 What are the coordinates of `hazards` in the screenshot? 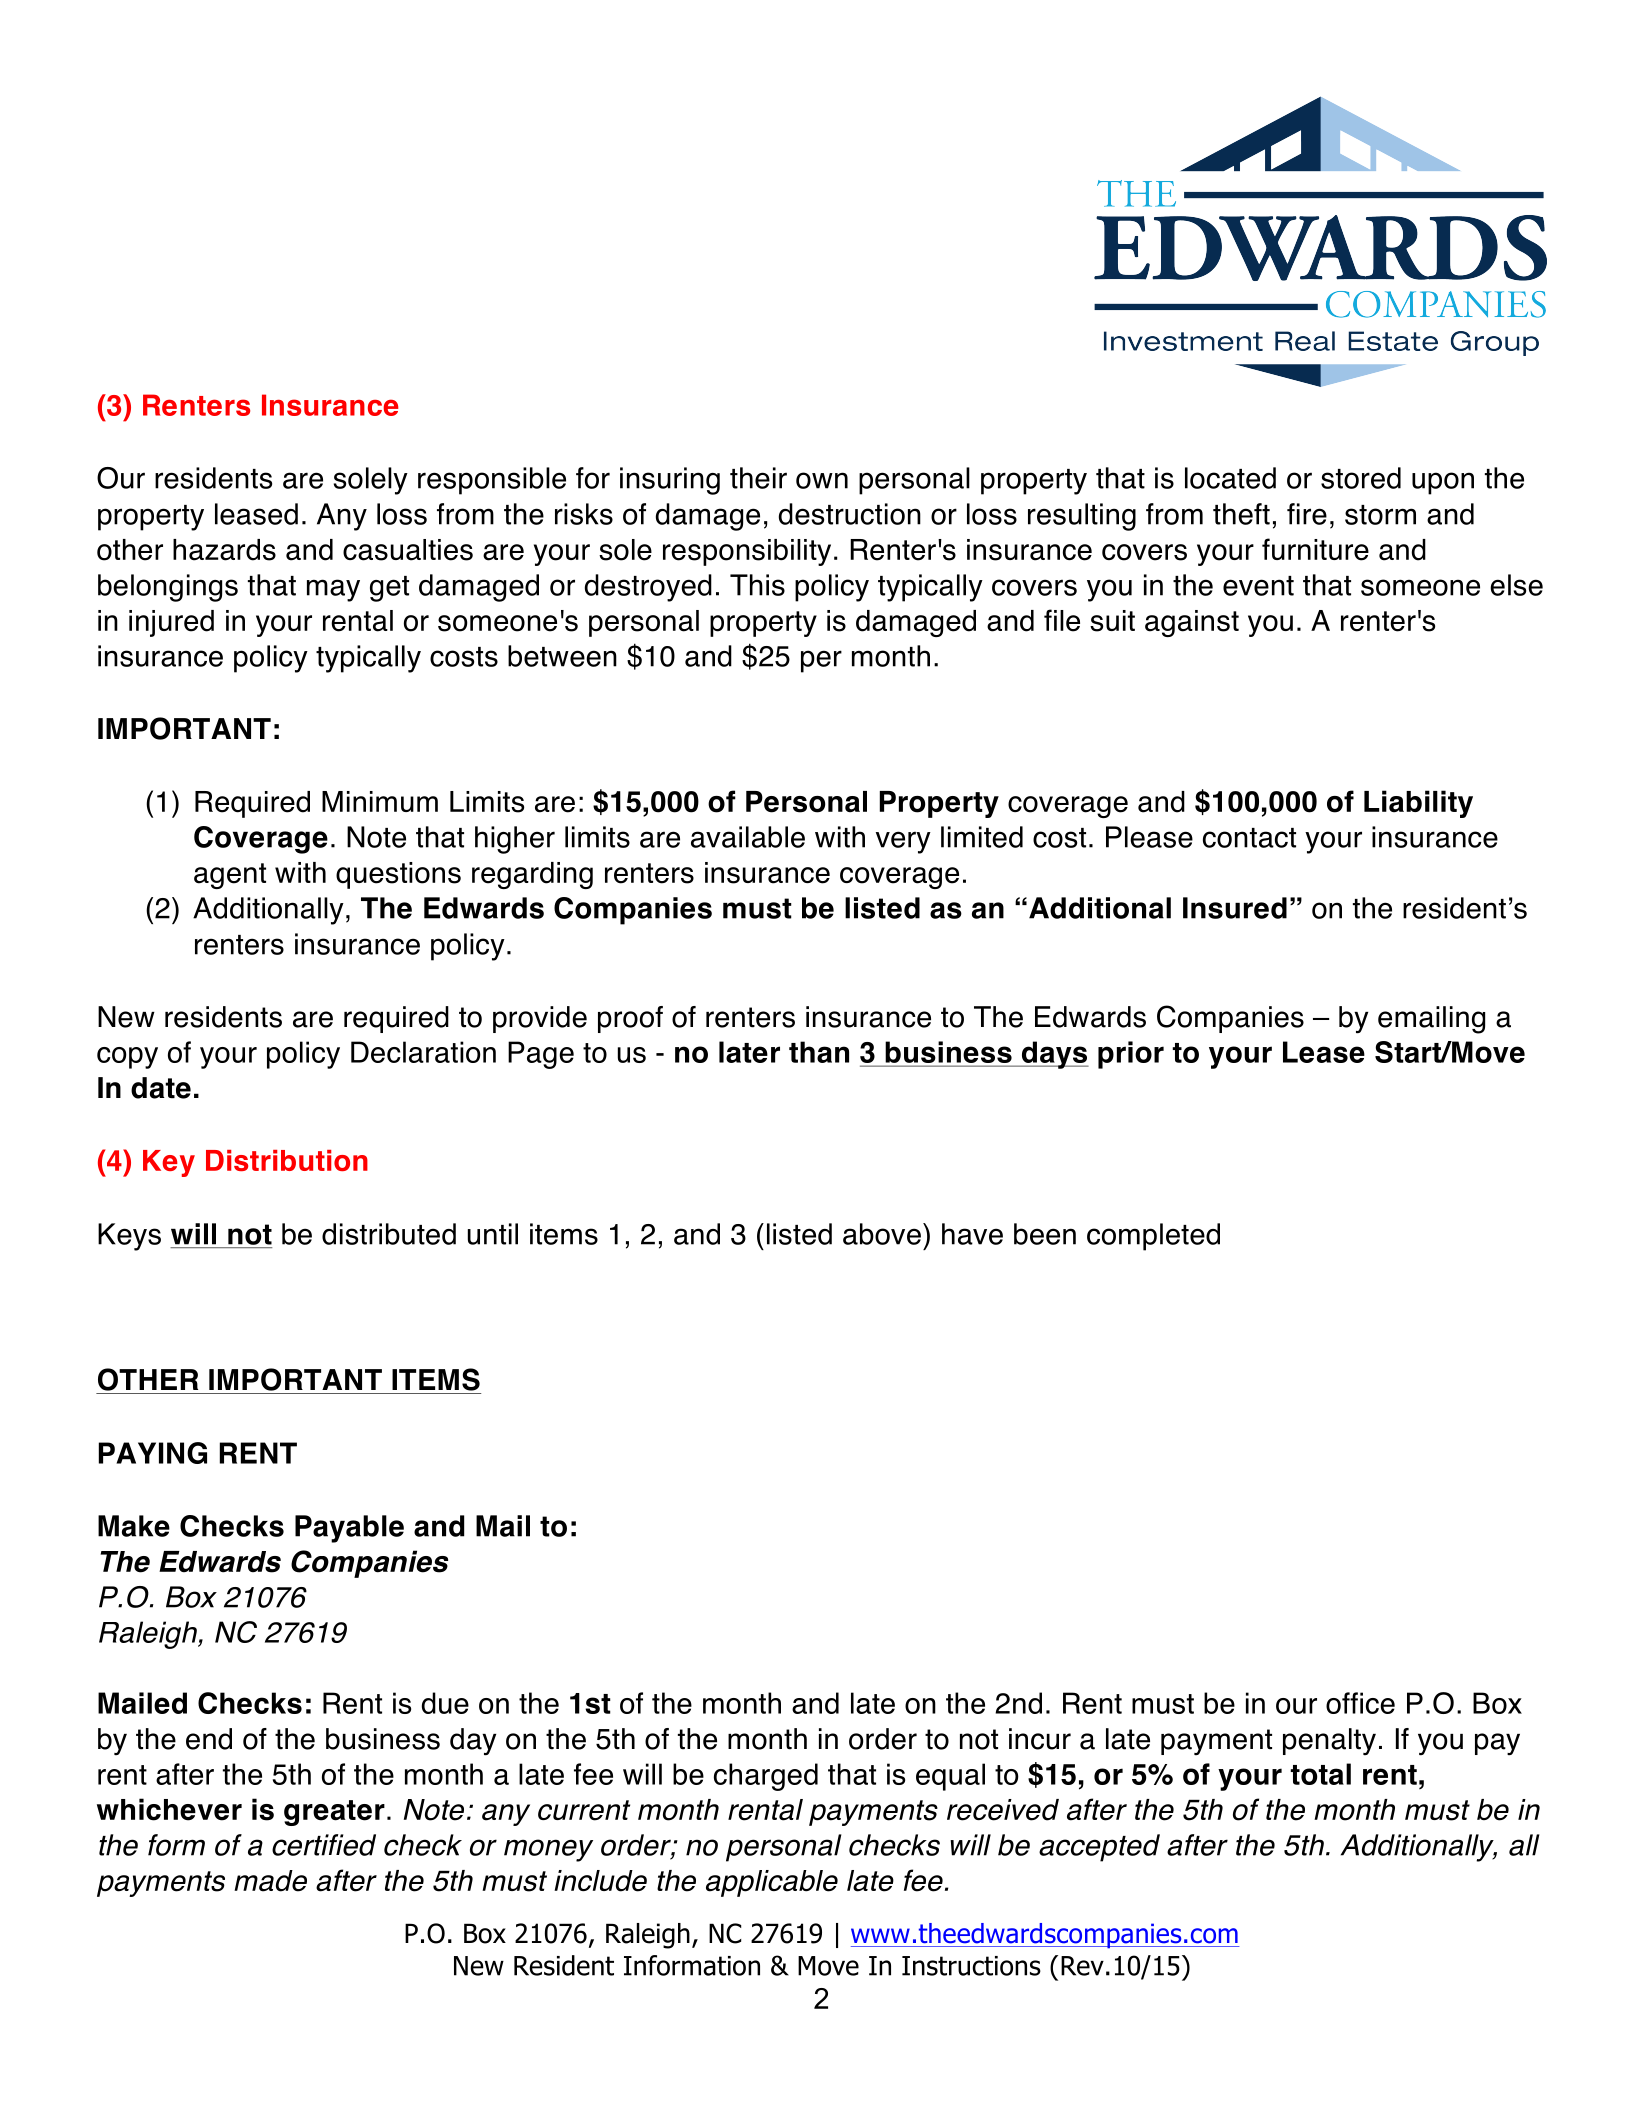 It's located at (224, 550).
